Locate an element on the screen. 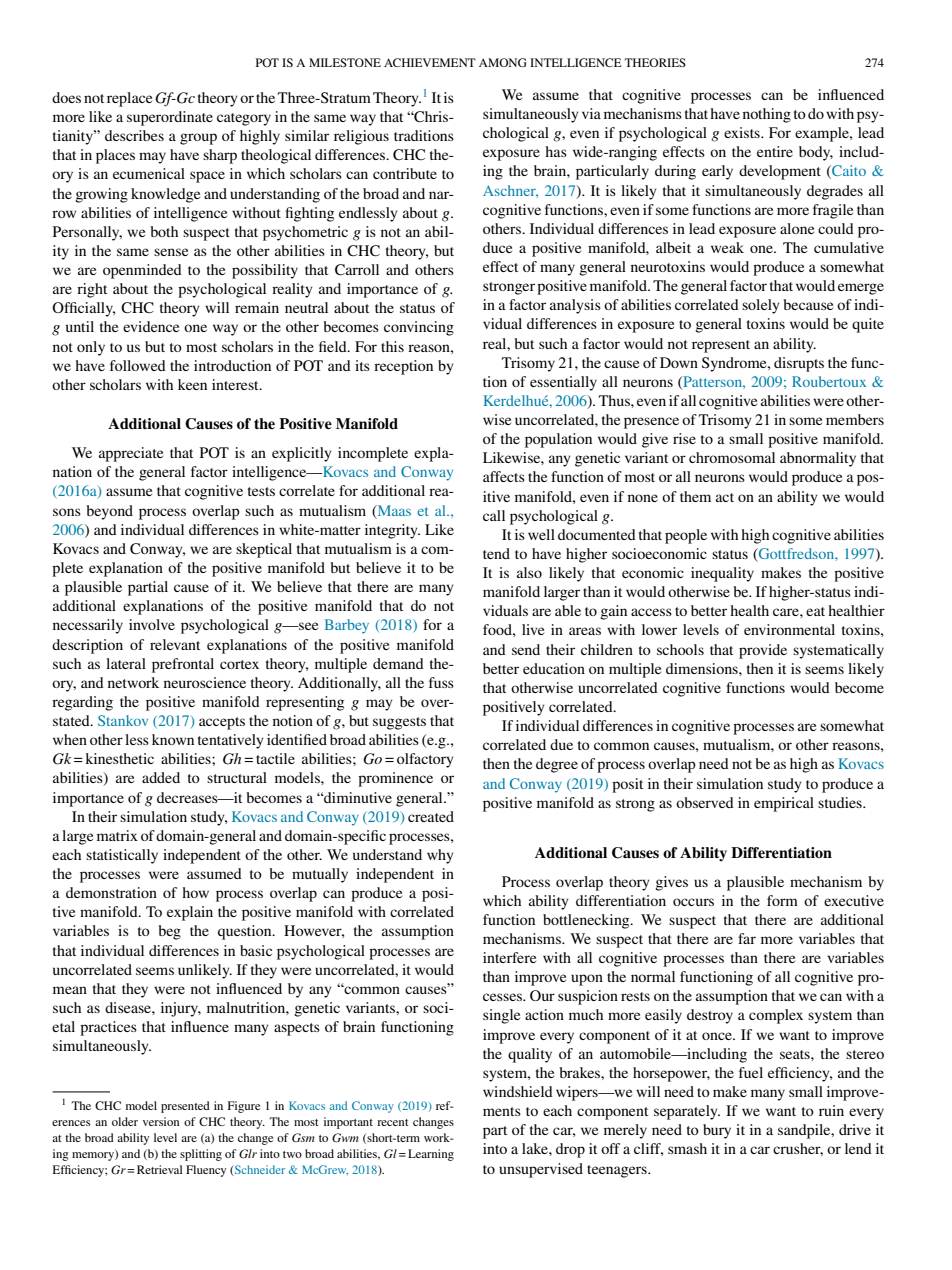  matrix is located at coordinates (117, 835).
